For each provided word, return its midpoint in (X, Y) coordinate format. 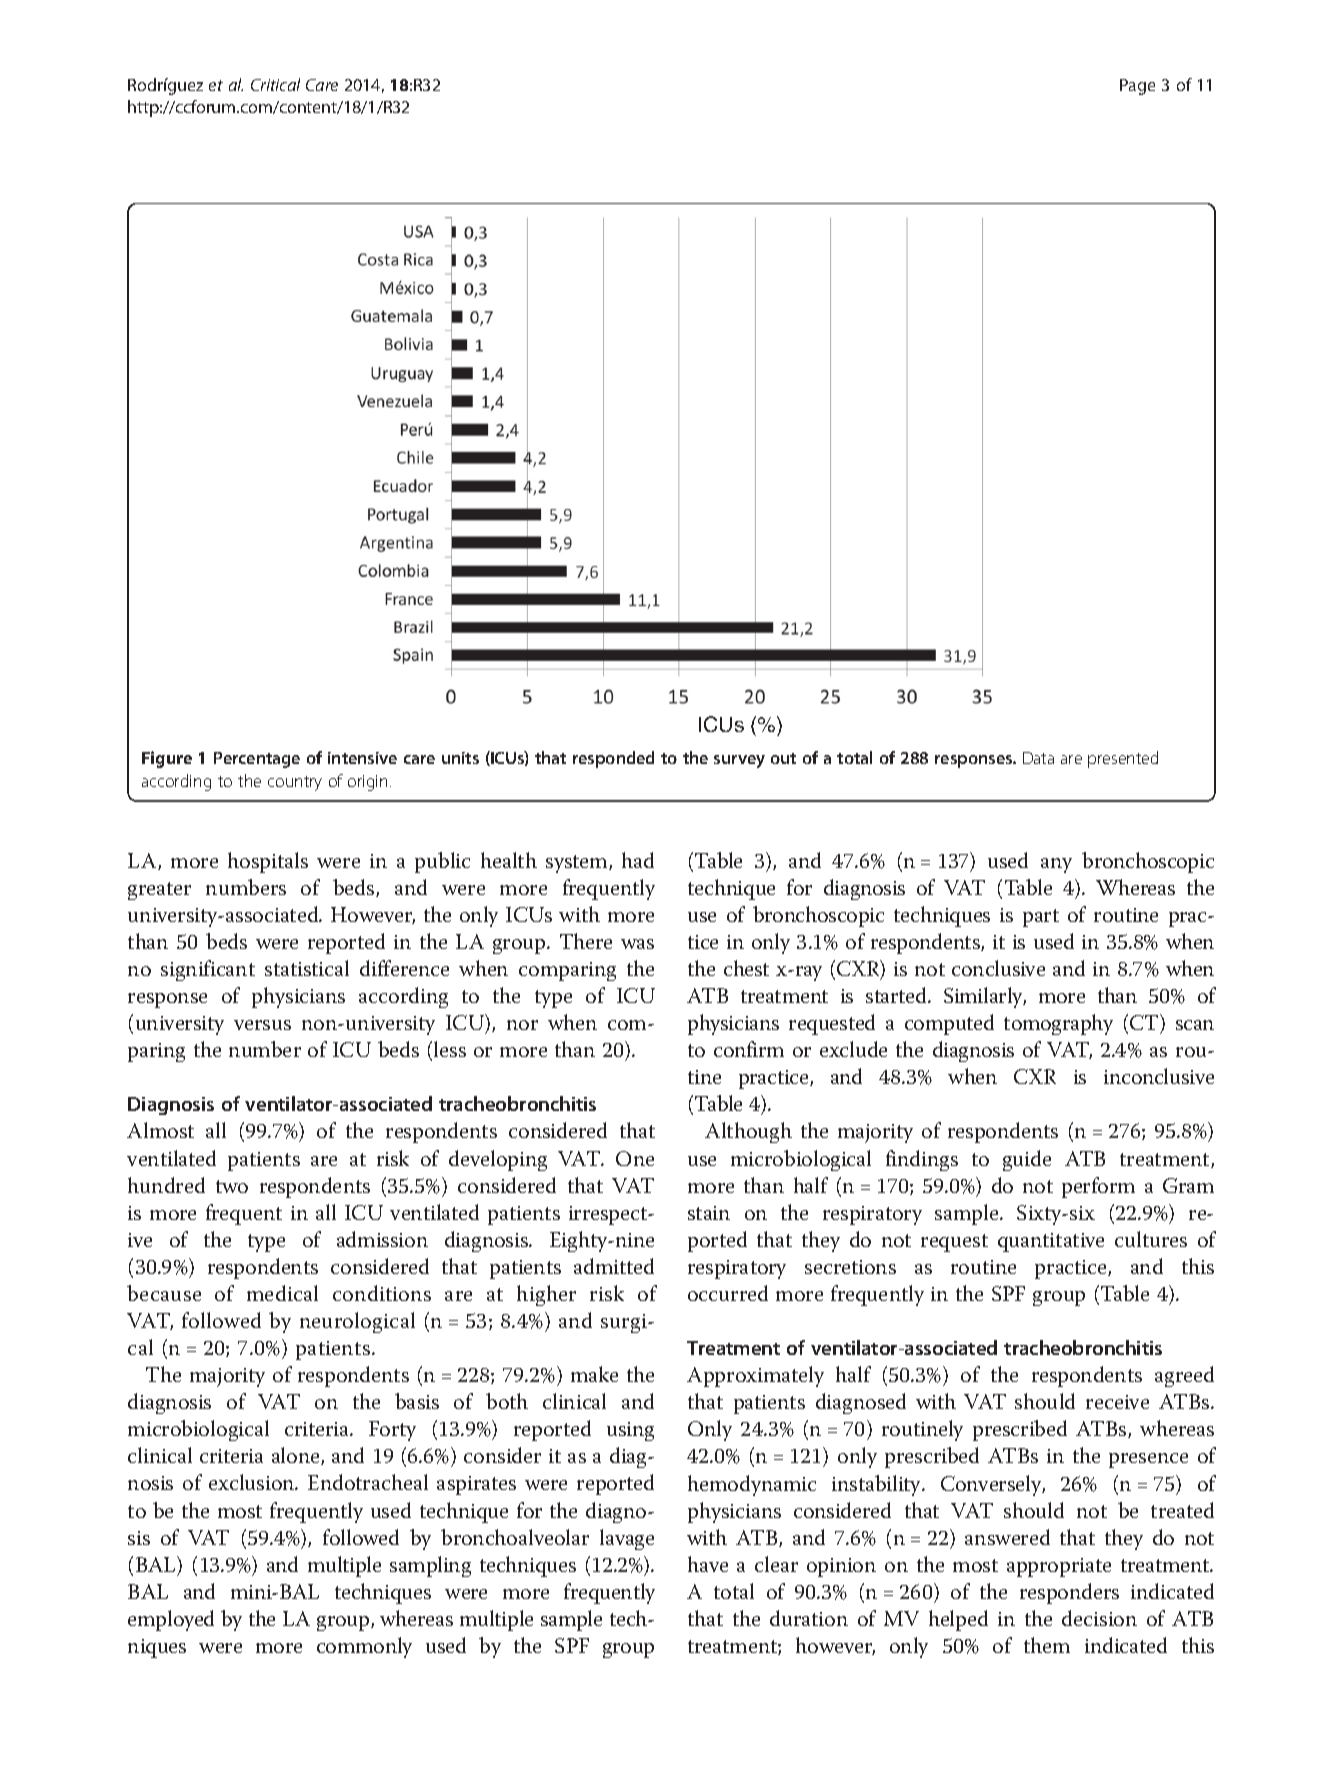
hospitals (268, 862)
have (708, 1564)
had (638, 860)
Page (1137, 87)
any (1056, 865)
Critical (275, 84)
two (232, 1186)
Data (1038, 758)
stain (709, 1213)
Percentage (257, 760)
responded (613, 759)
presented (1123, 759)
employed (171, 1620)
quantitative (1051, 1242)
